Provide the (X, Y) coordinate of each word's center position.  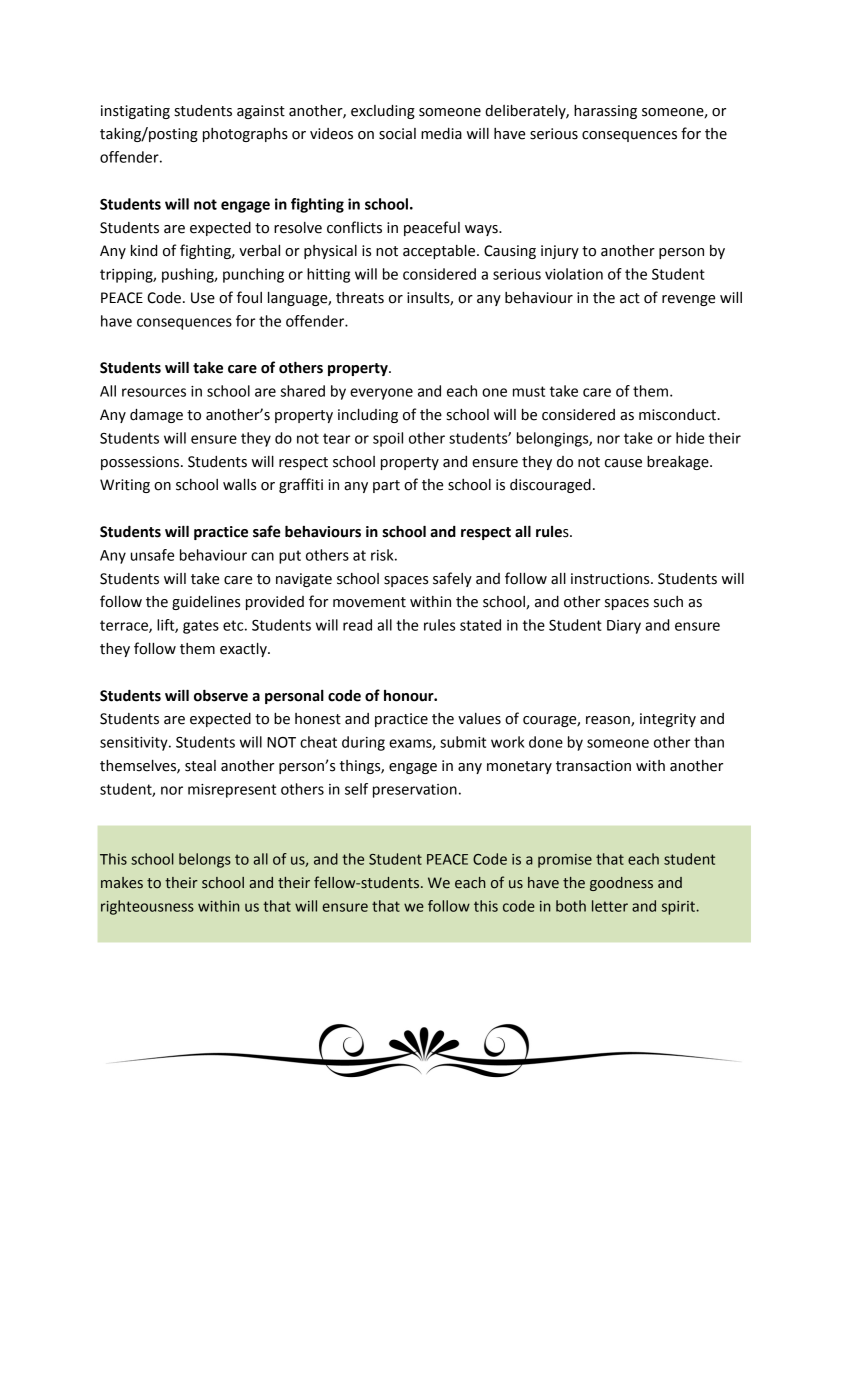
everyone (381, 394)
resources (154, 392)
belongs (205, 860)
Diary (624, 627)
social (397, 134)
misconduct (679, 415)
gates (201, 627)
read (357, 625)
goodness (621, 884)
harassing (605, 112)
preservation (415, 791)
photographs (245, 135)
